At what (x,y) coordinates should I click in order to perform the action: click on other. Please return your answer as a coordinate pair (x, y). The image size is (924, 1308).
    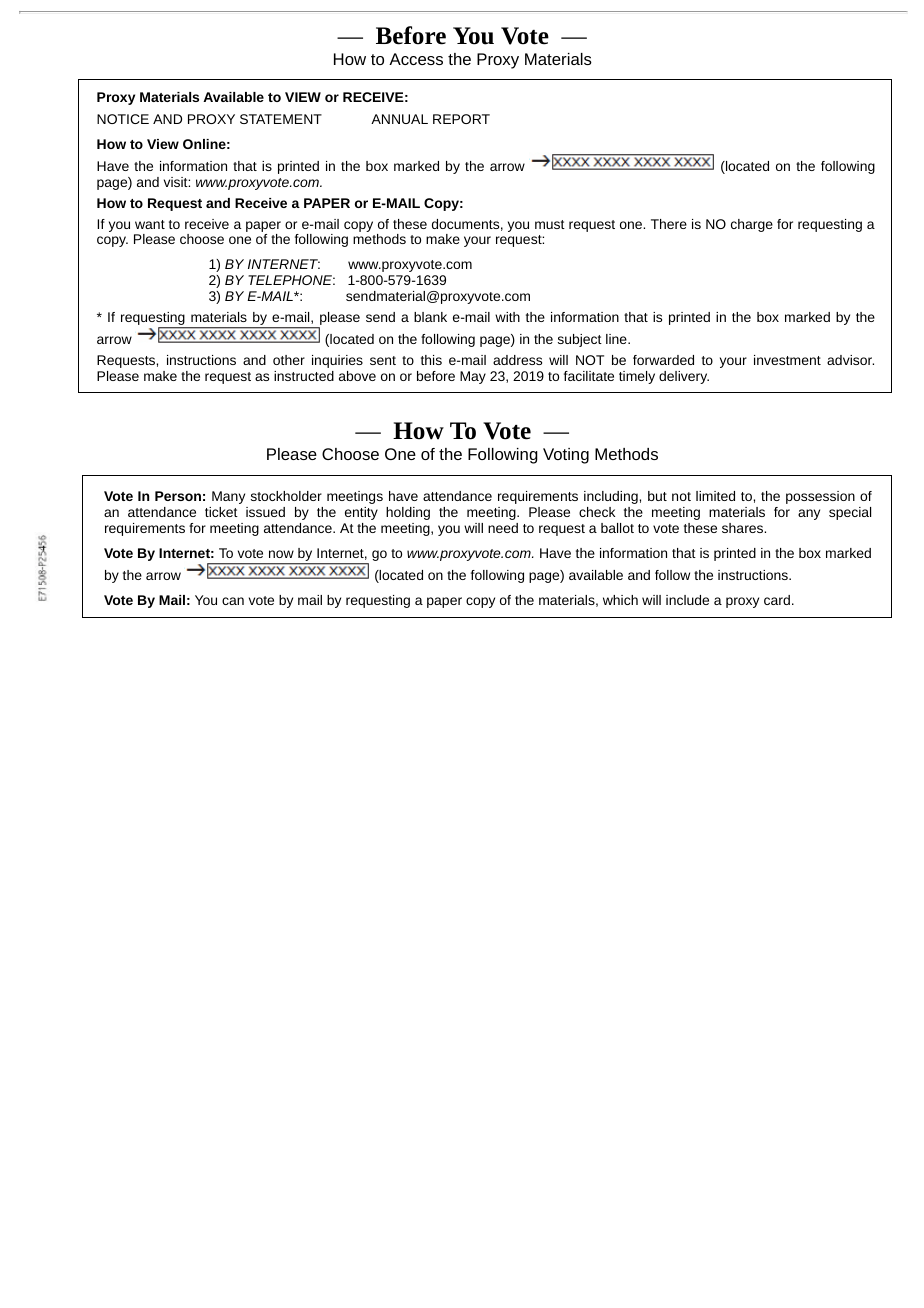
    Looking at the image, I should click on (289, 360).
